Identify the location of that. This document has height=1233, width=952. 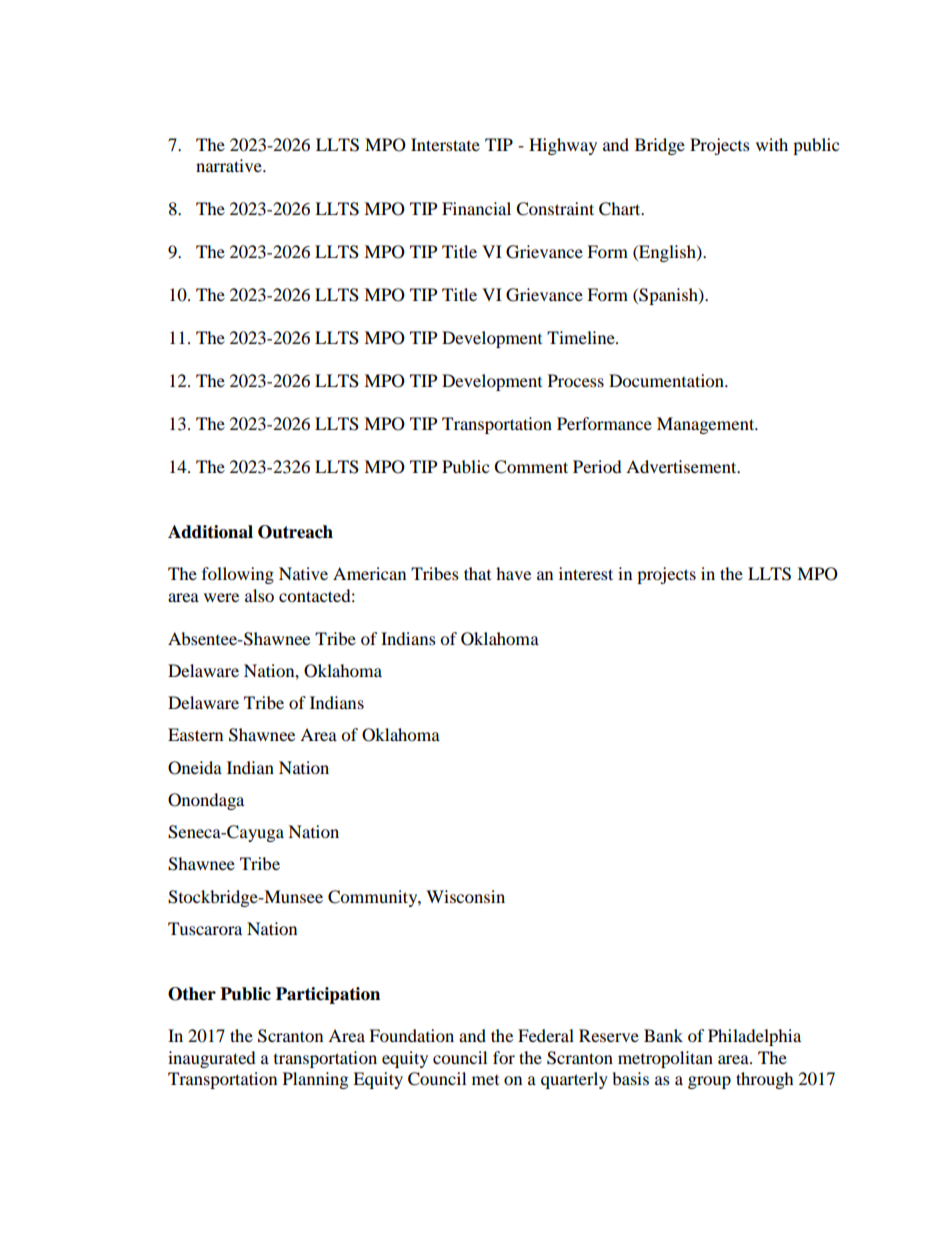
(477, 573).
